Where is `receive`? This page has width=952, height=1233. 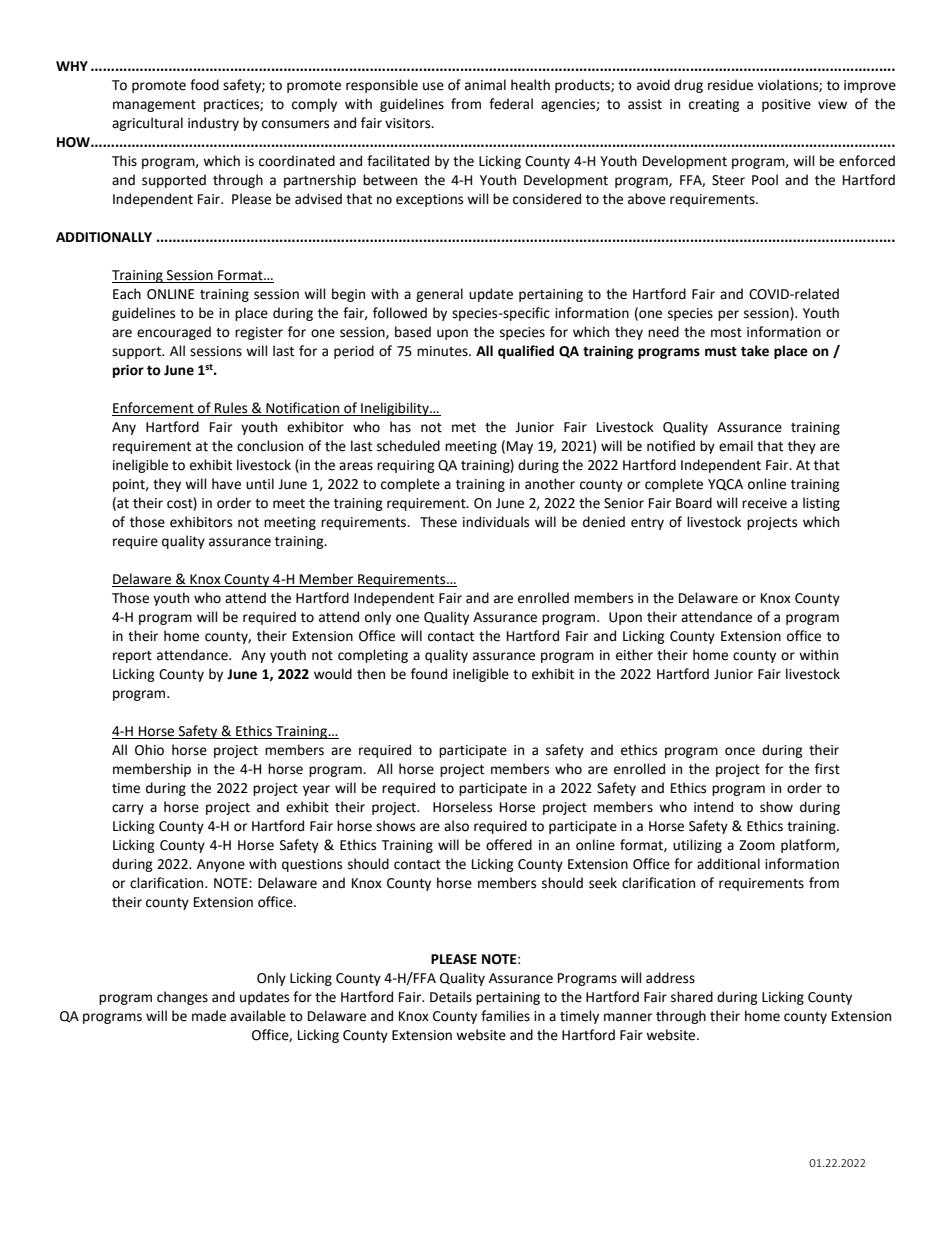
receive is located at coordinates (764, 503).
